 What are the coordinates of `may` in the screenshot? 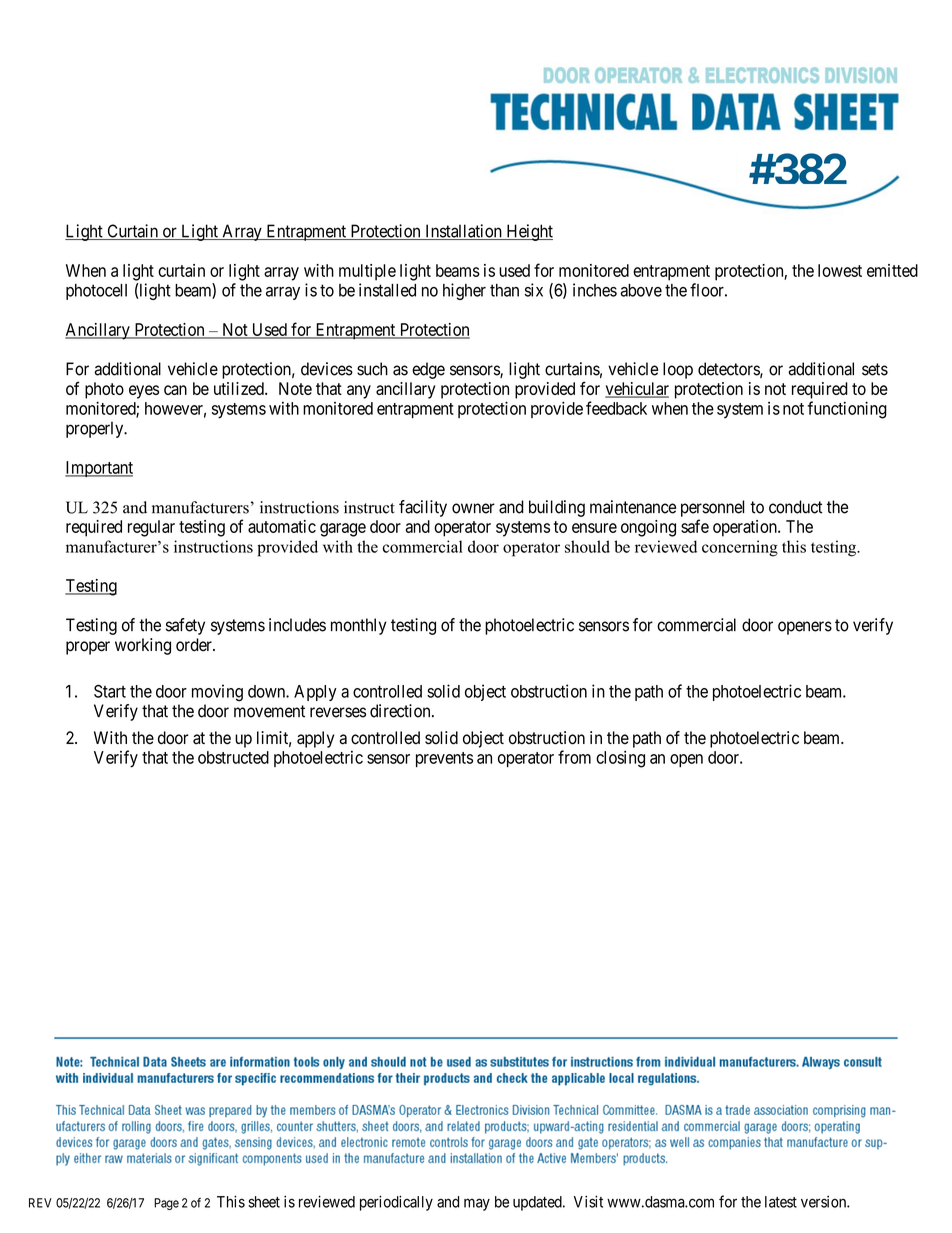 It's located at (477, 1204).
